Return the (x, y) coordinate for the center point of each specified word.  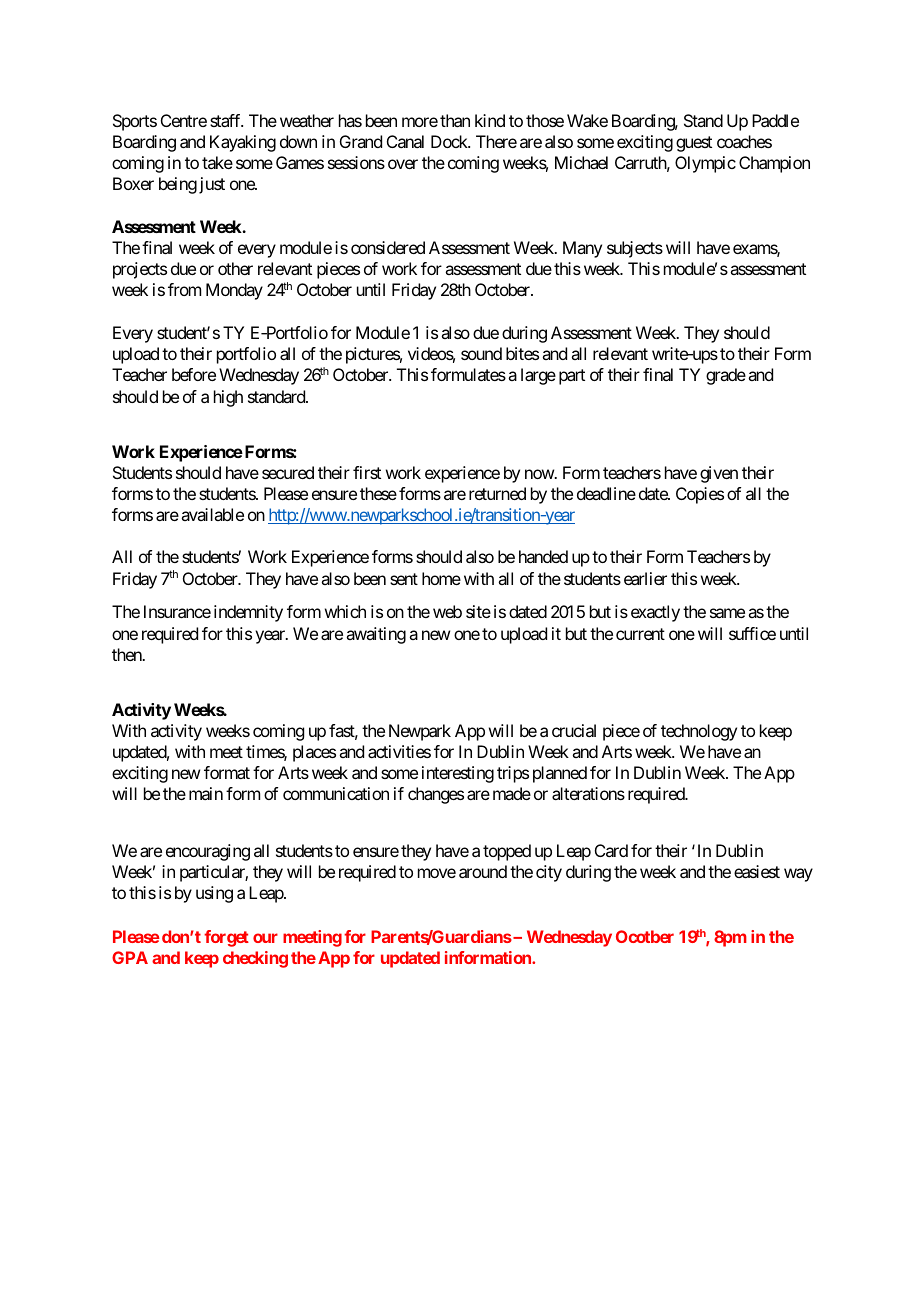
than (455, 120)
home (441, 578)
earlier (645, 578)
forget (226, 938)
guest (694, 144)
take (217, 162)
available (212, 514)
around (483, 871)
